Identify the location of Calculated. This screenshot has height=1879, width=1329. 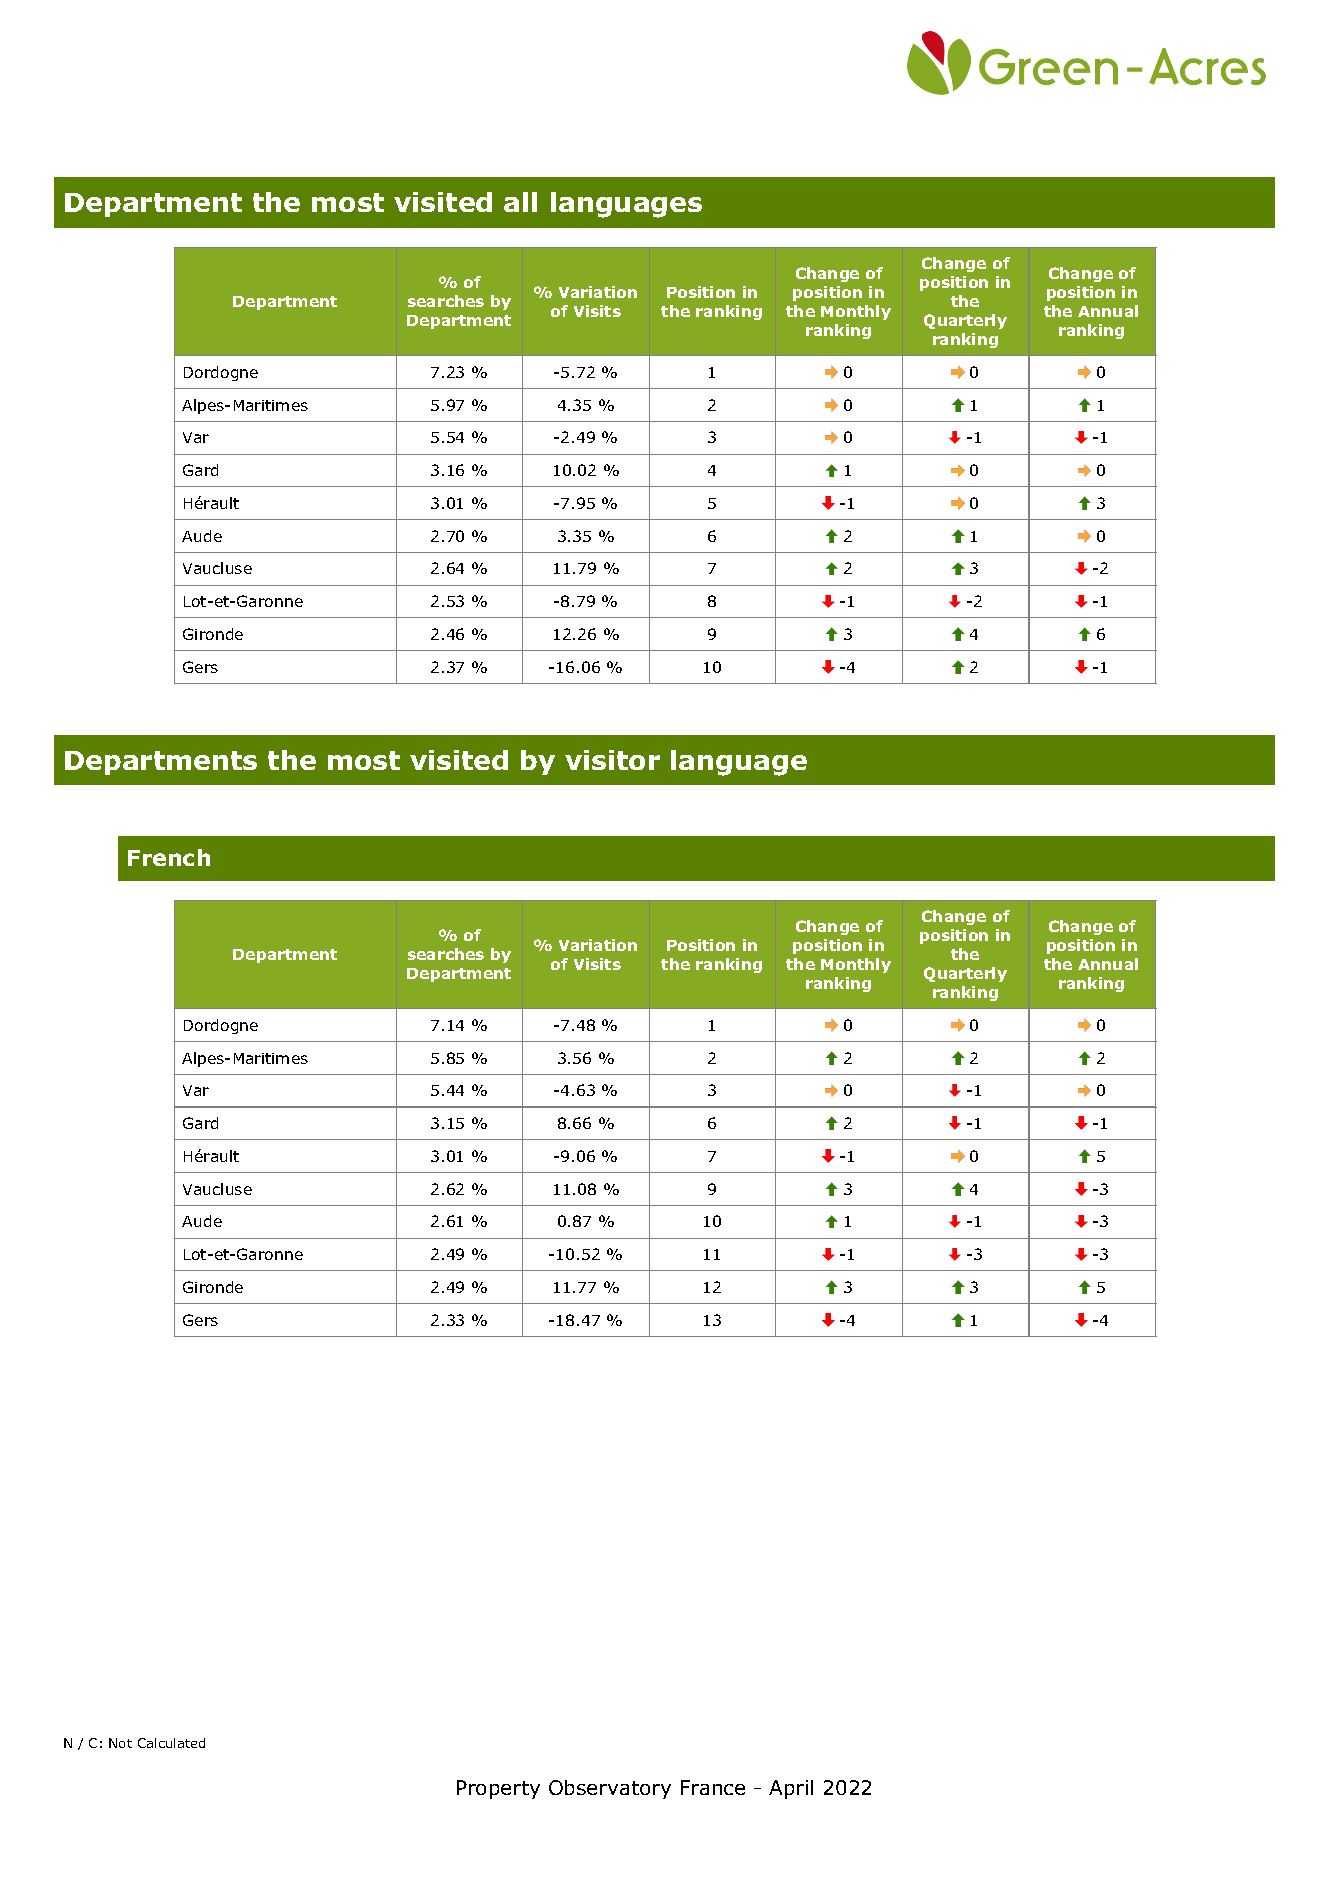
(171, 1743).
